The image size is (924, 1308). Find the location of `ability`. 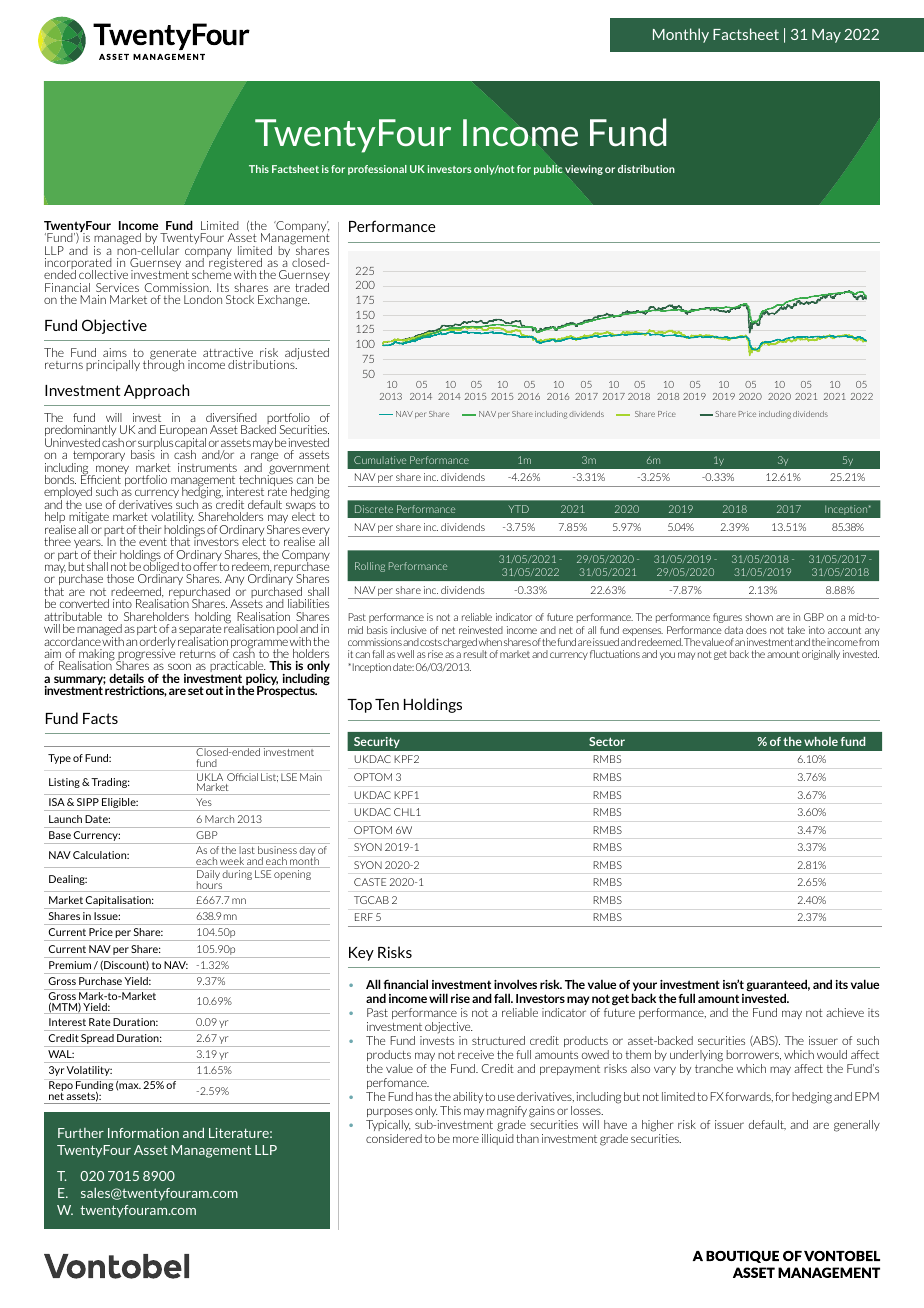

ability is located at coordinates (468, 1097).
